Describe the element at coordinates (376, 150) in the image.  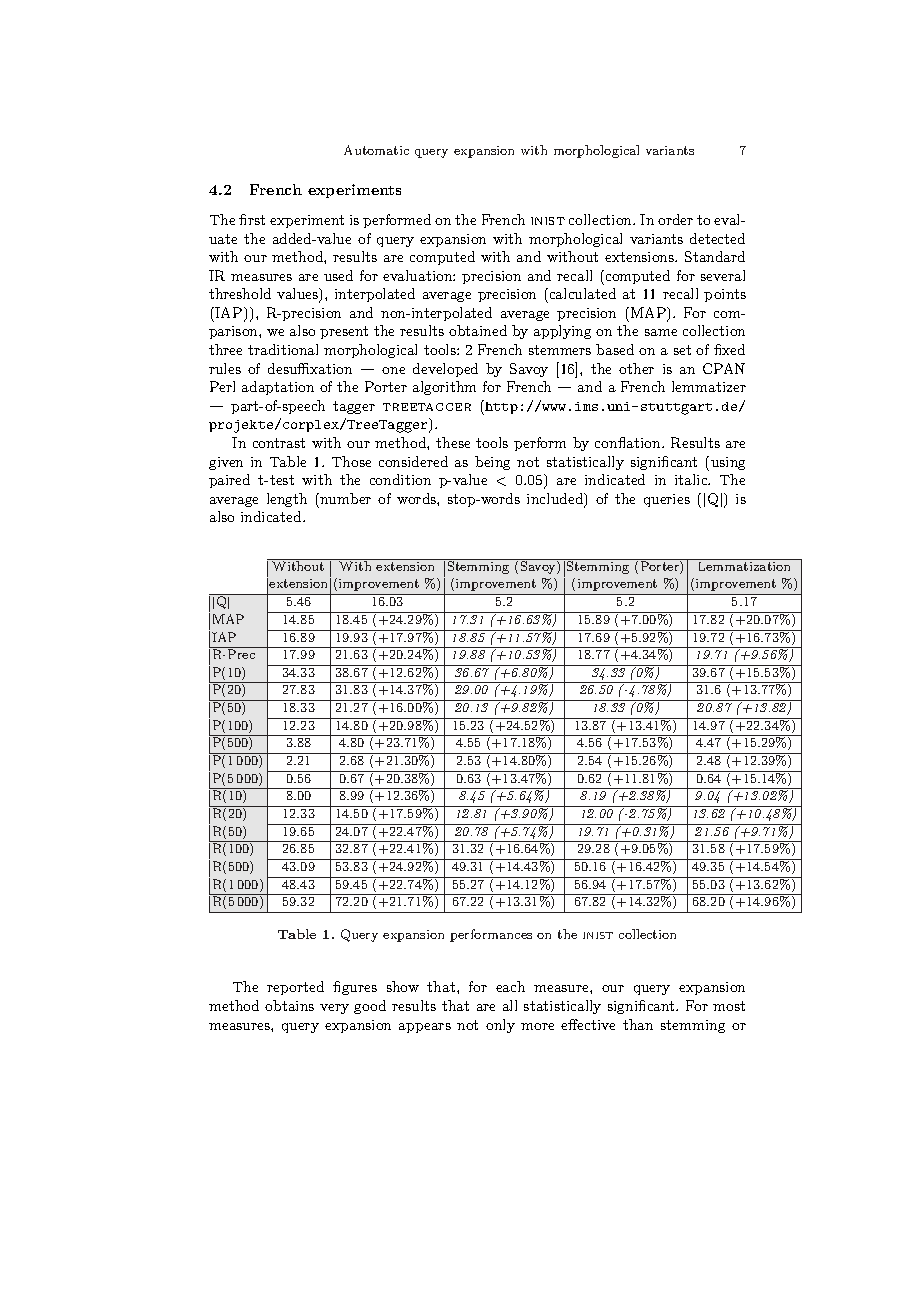
I see `Automatic` at that location.
